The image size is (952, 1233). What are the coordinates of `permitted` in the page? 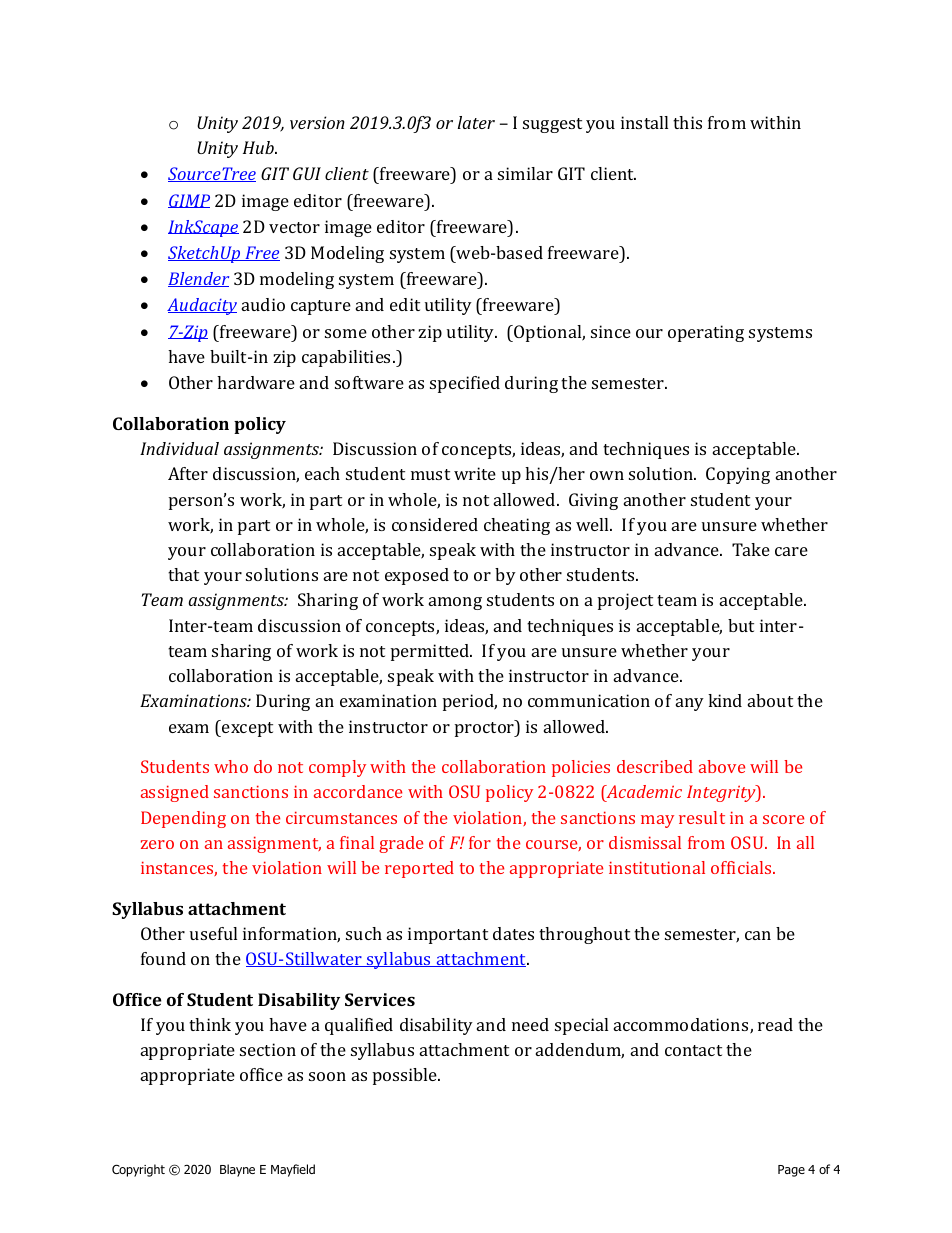 It's located at (431, 652).
